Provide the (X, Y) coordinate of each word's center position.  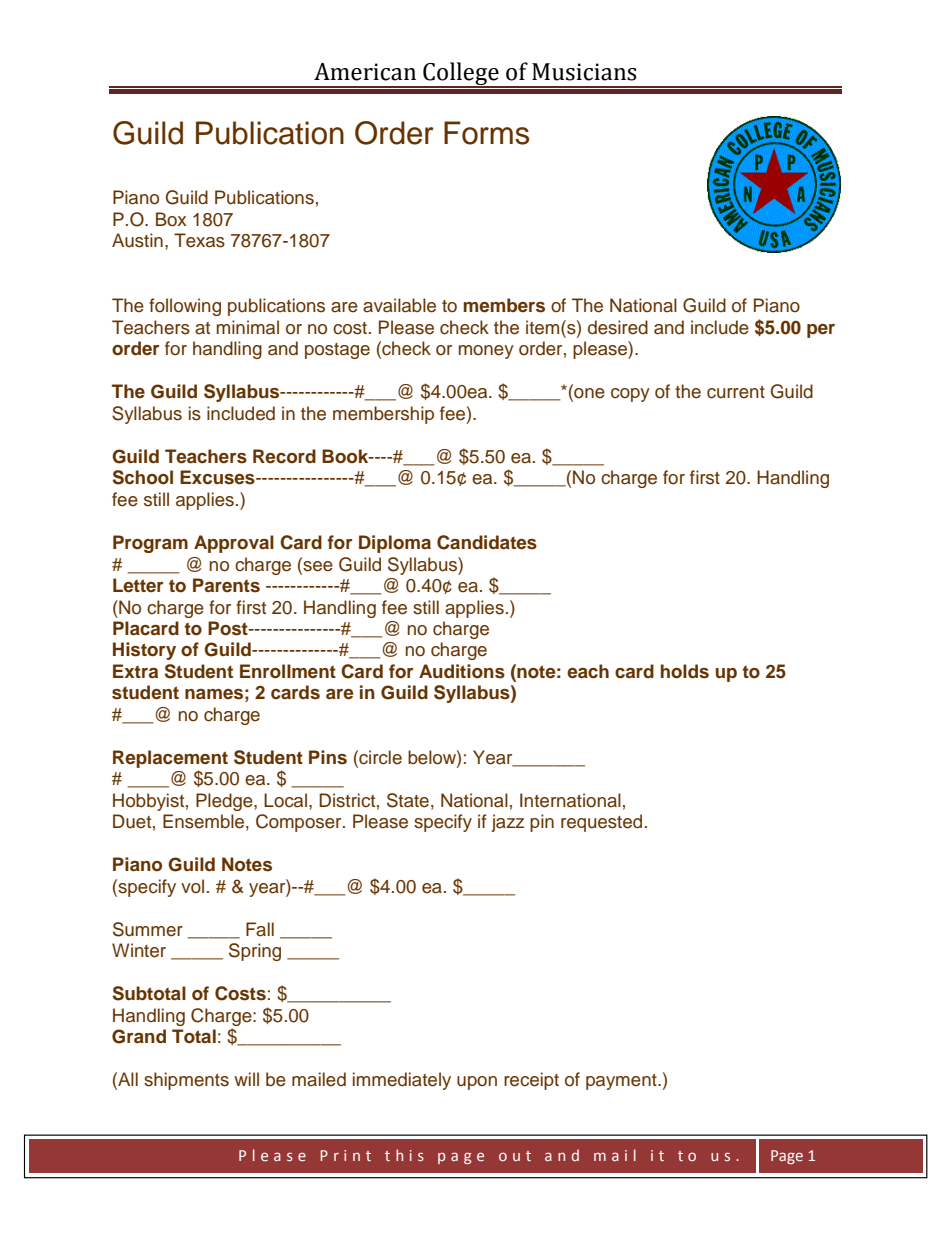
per (821, 331)
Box (171, 219)
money (486, 352)
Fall (260, 929)
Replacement (170, 759)
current (736, 392)
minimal (248, 327)
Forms (486, 133)
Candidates (487, 542)
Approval (234, 544)
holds (685, 671)
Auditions (462, 671)
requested (601, 823)
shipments (186, 1081)
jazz (507, 823)
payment (622, 1082)
